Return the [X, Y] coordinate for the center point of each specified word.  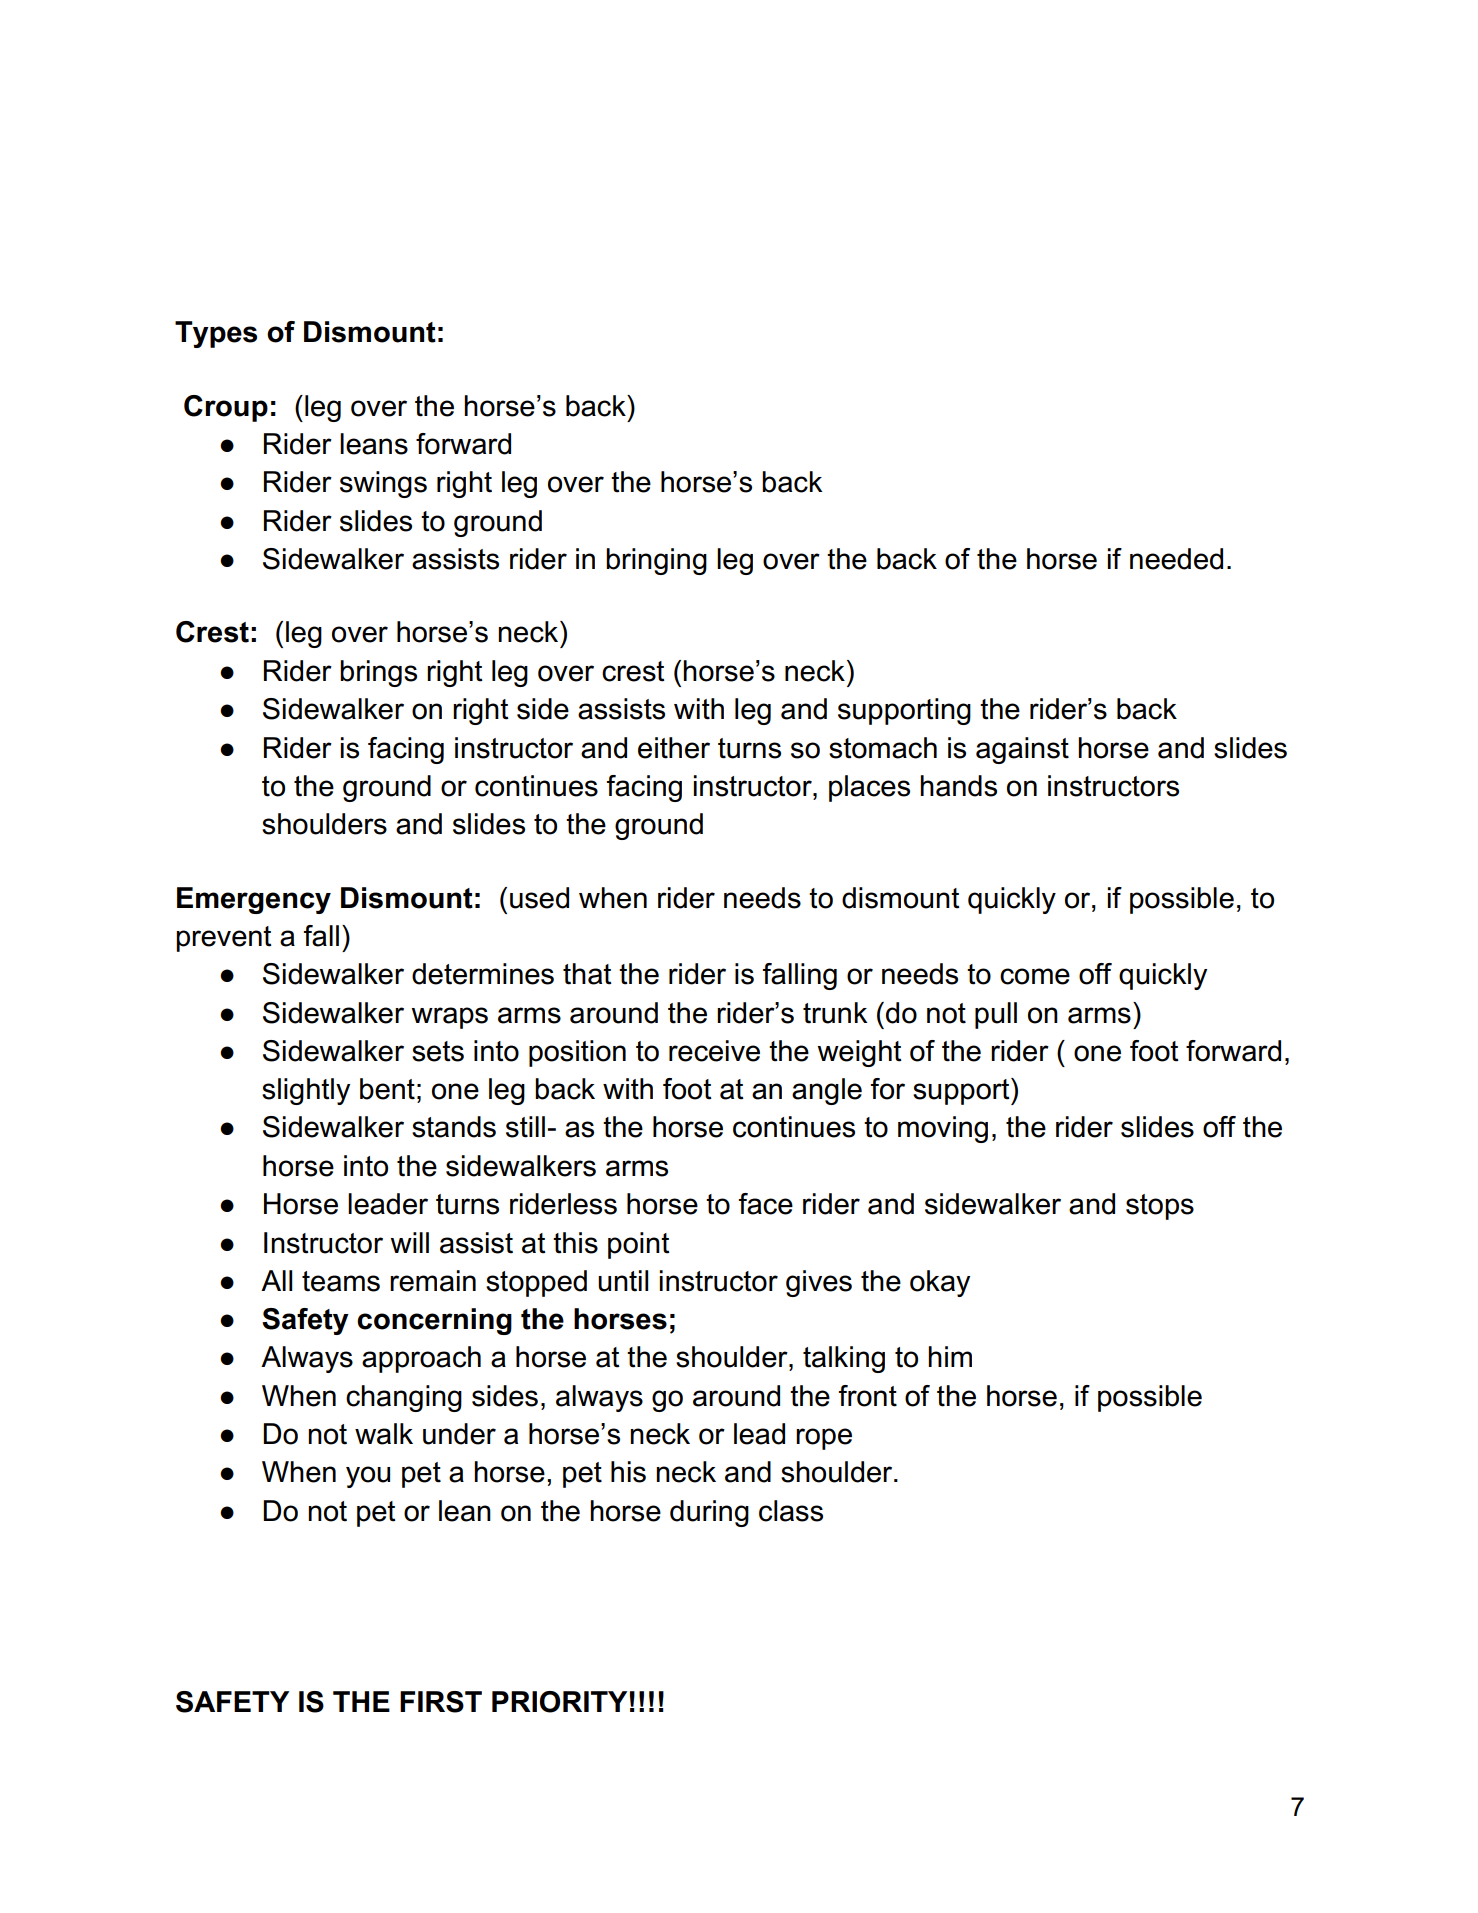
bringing [656, 561]
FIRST [441, 1702]
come [1035, 976]
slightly [306, 1091]
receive [714, 1051]
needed [1176, 559]
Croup [226, 408]
